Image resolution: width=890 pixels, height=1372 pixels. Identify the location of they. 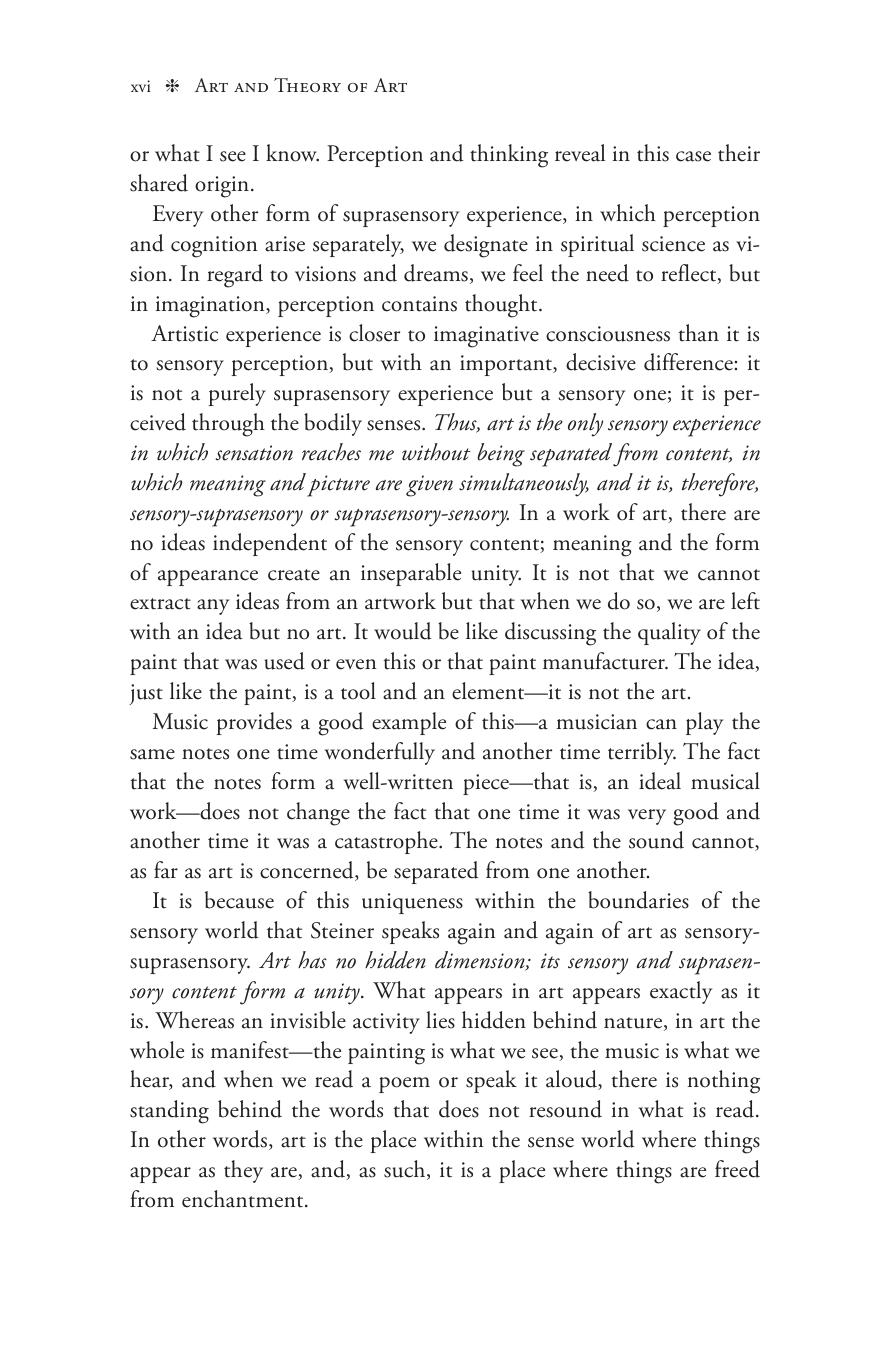
(243, 1171).
